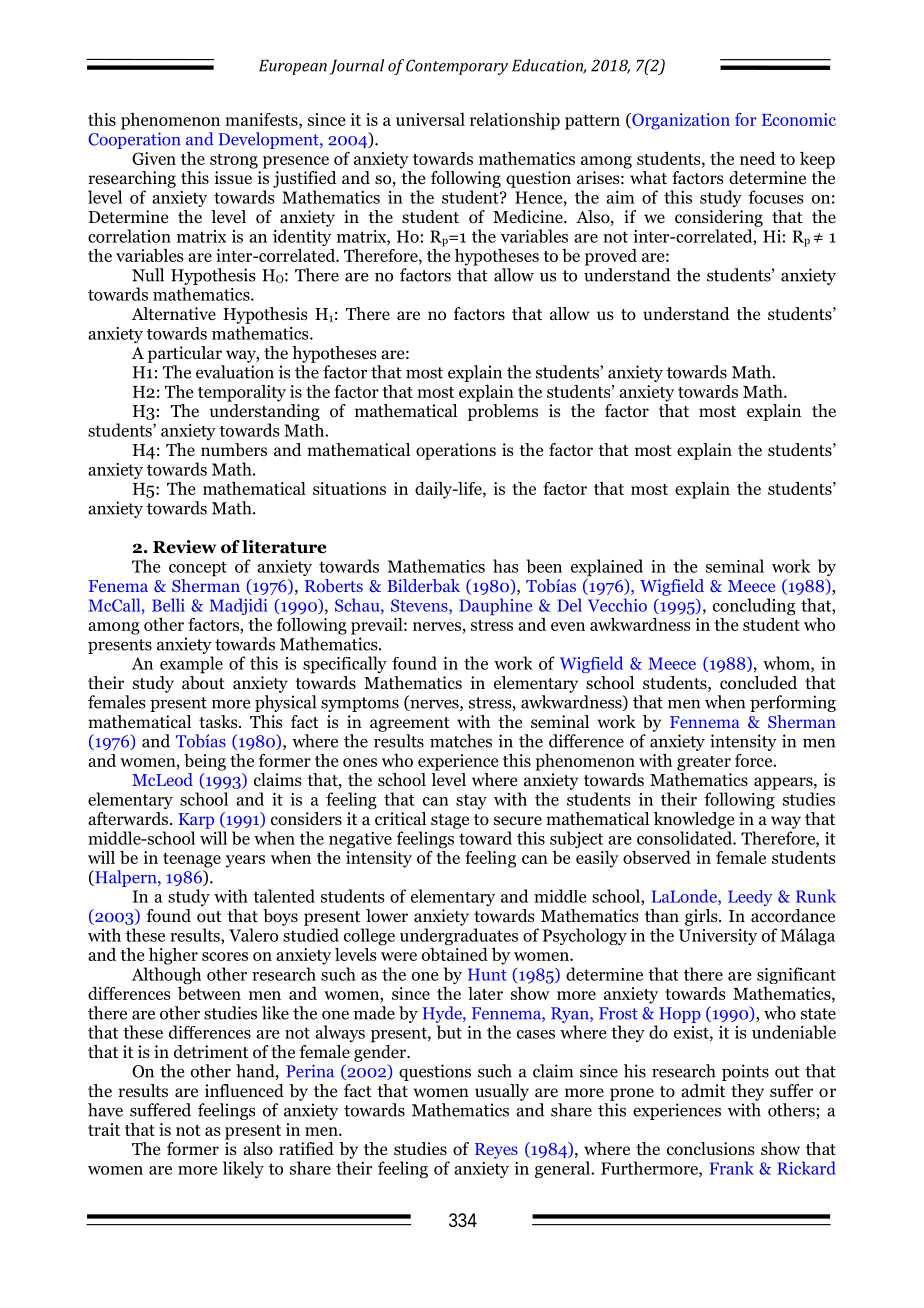 The image size is (924, 1308). Describe the element at coordinates (134, 140) in the screenshot. I see `Cooperation` at that location.
